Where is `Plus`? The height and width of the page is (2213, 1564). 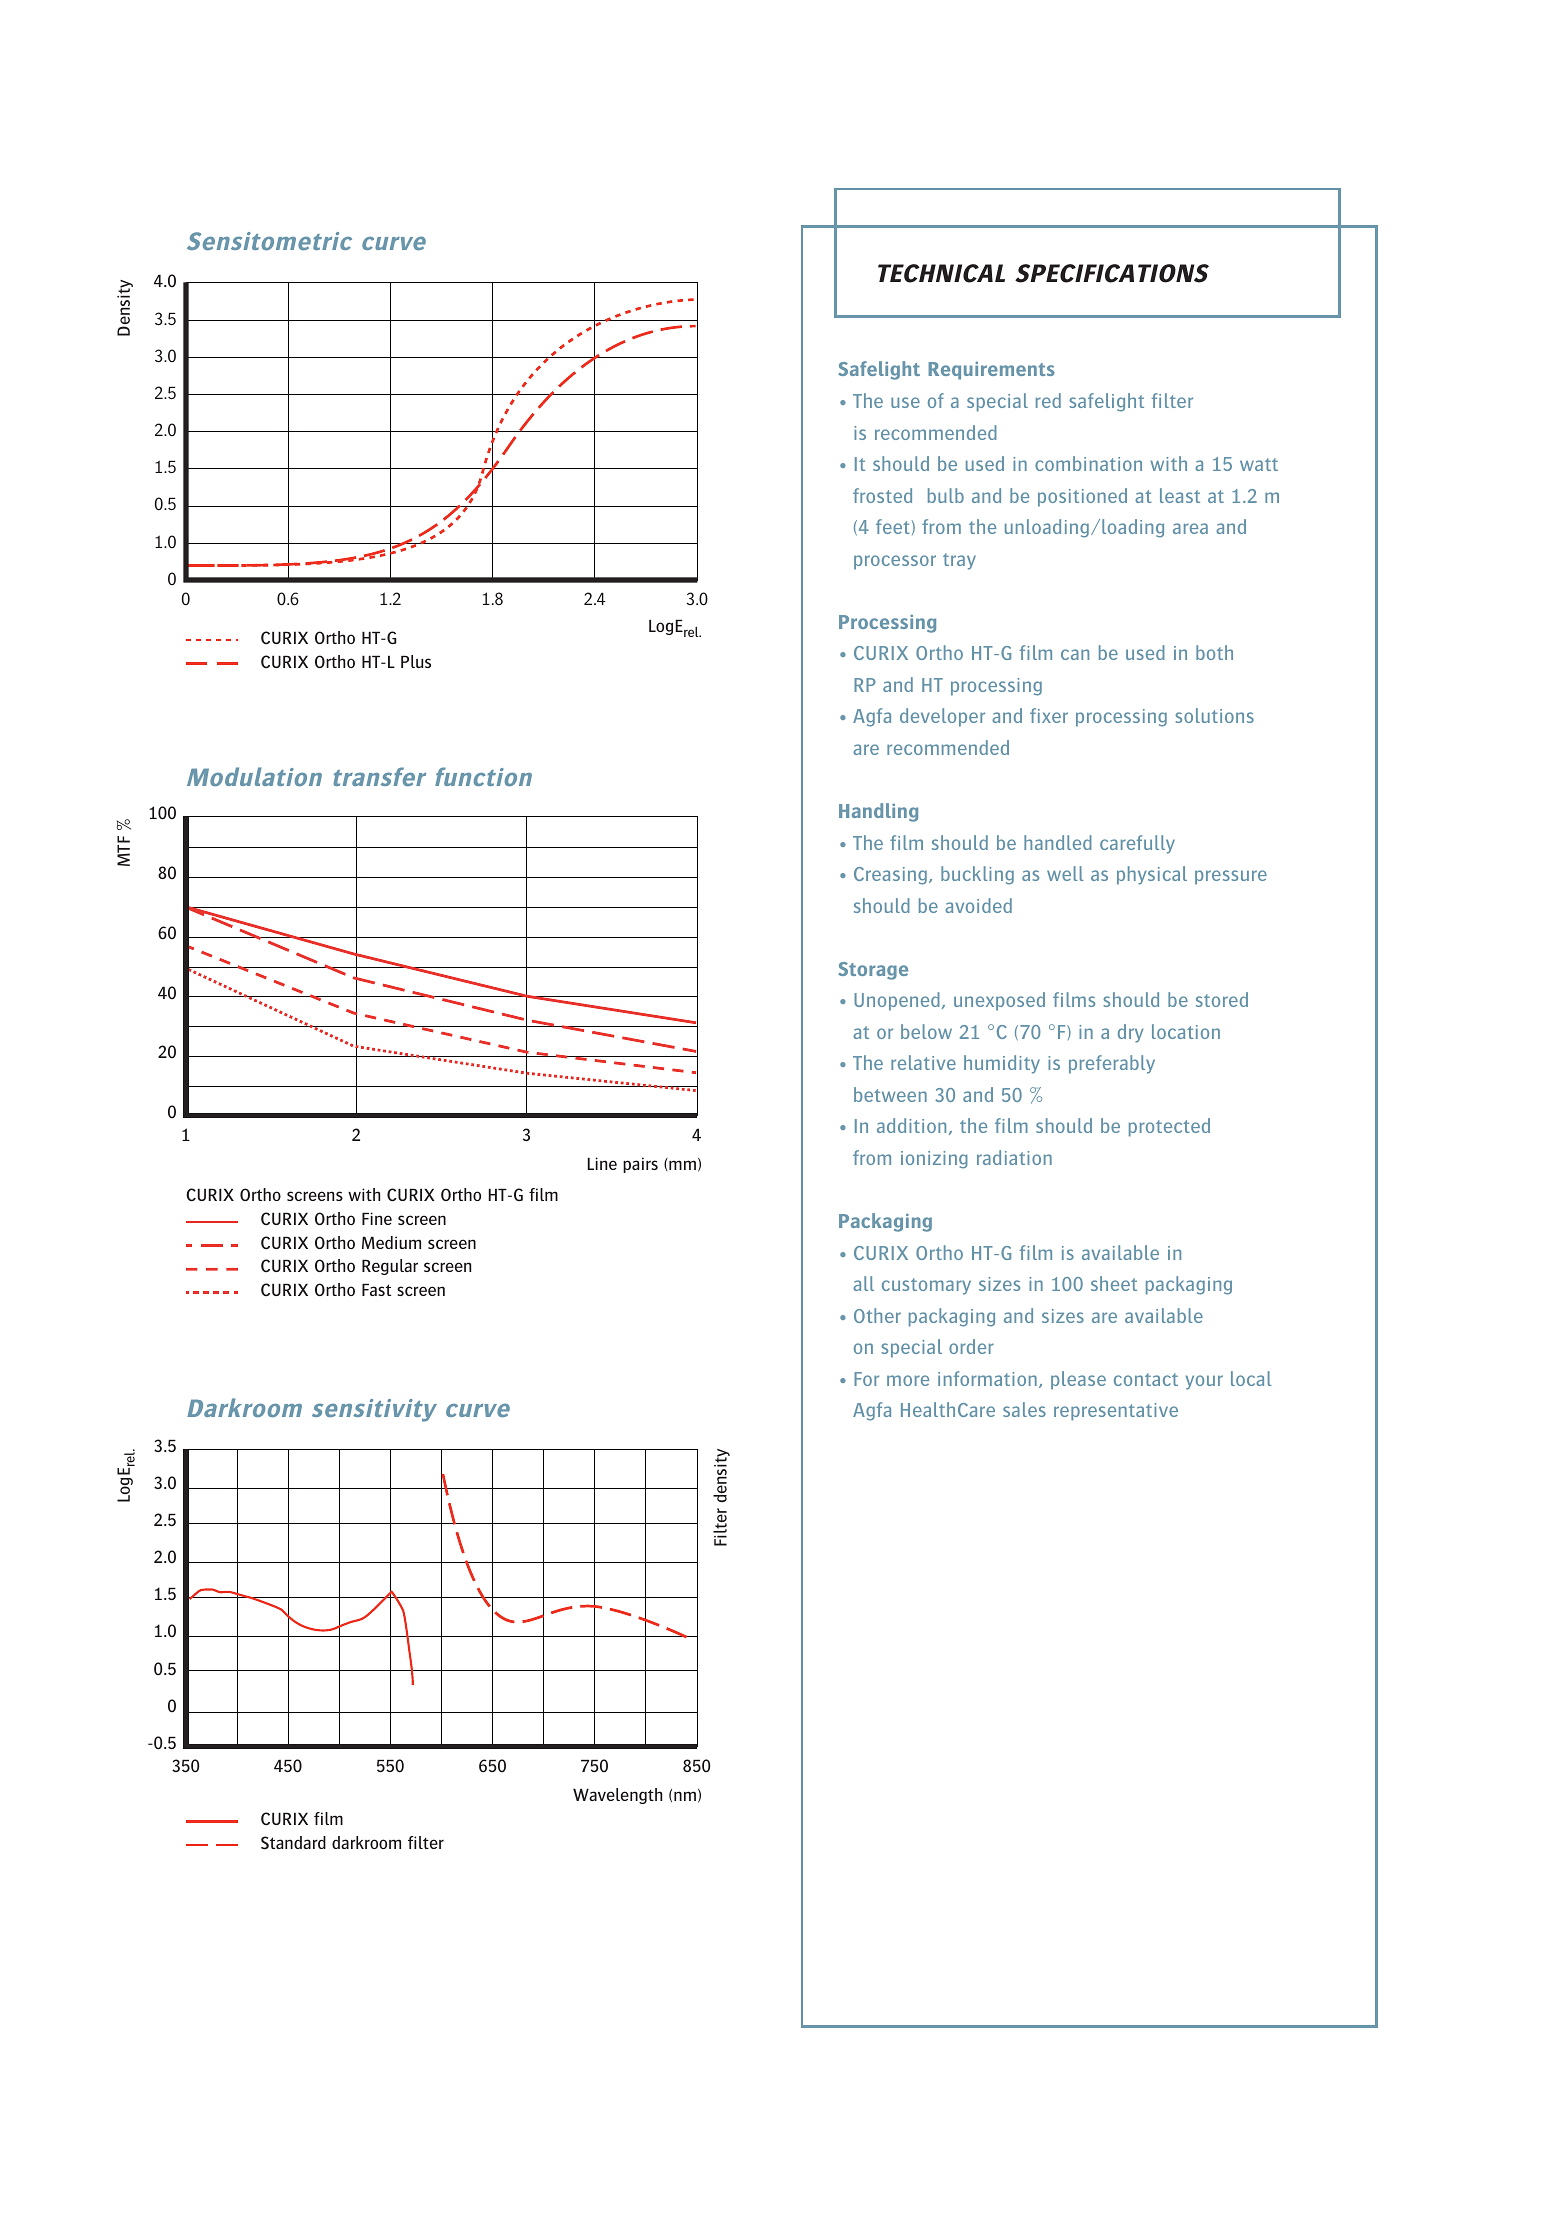
Plus is located at coordinates (416, 661).
